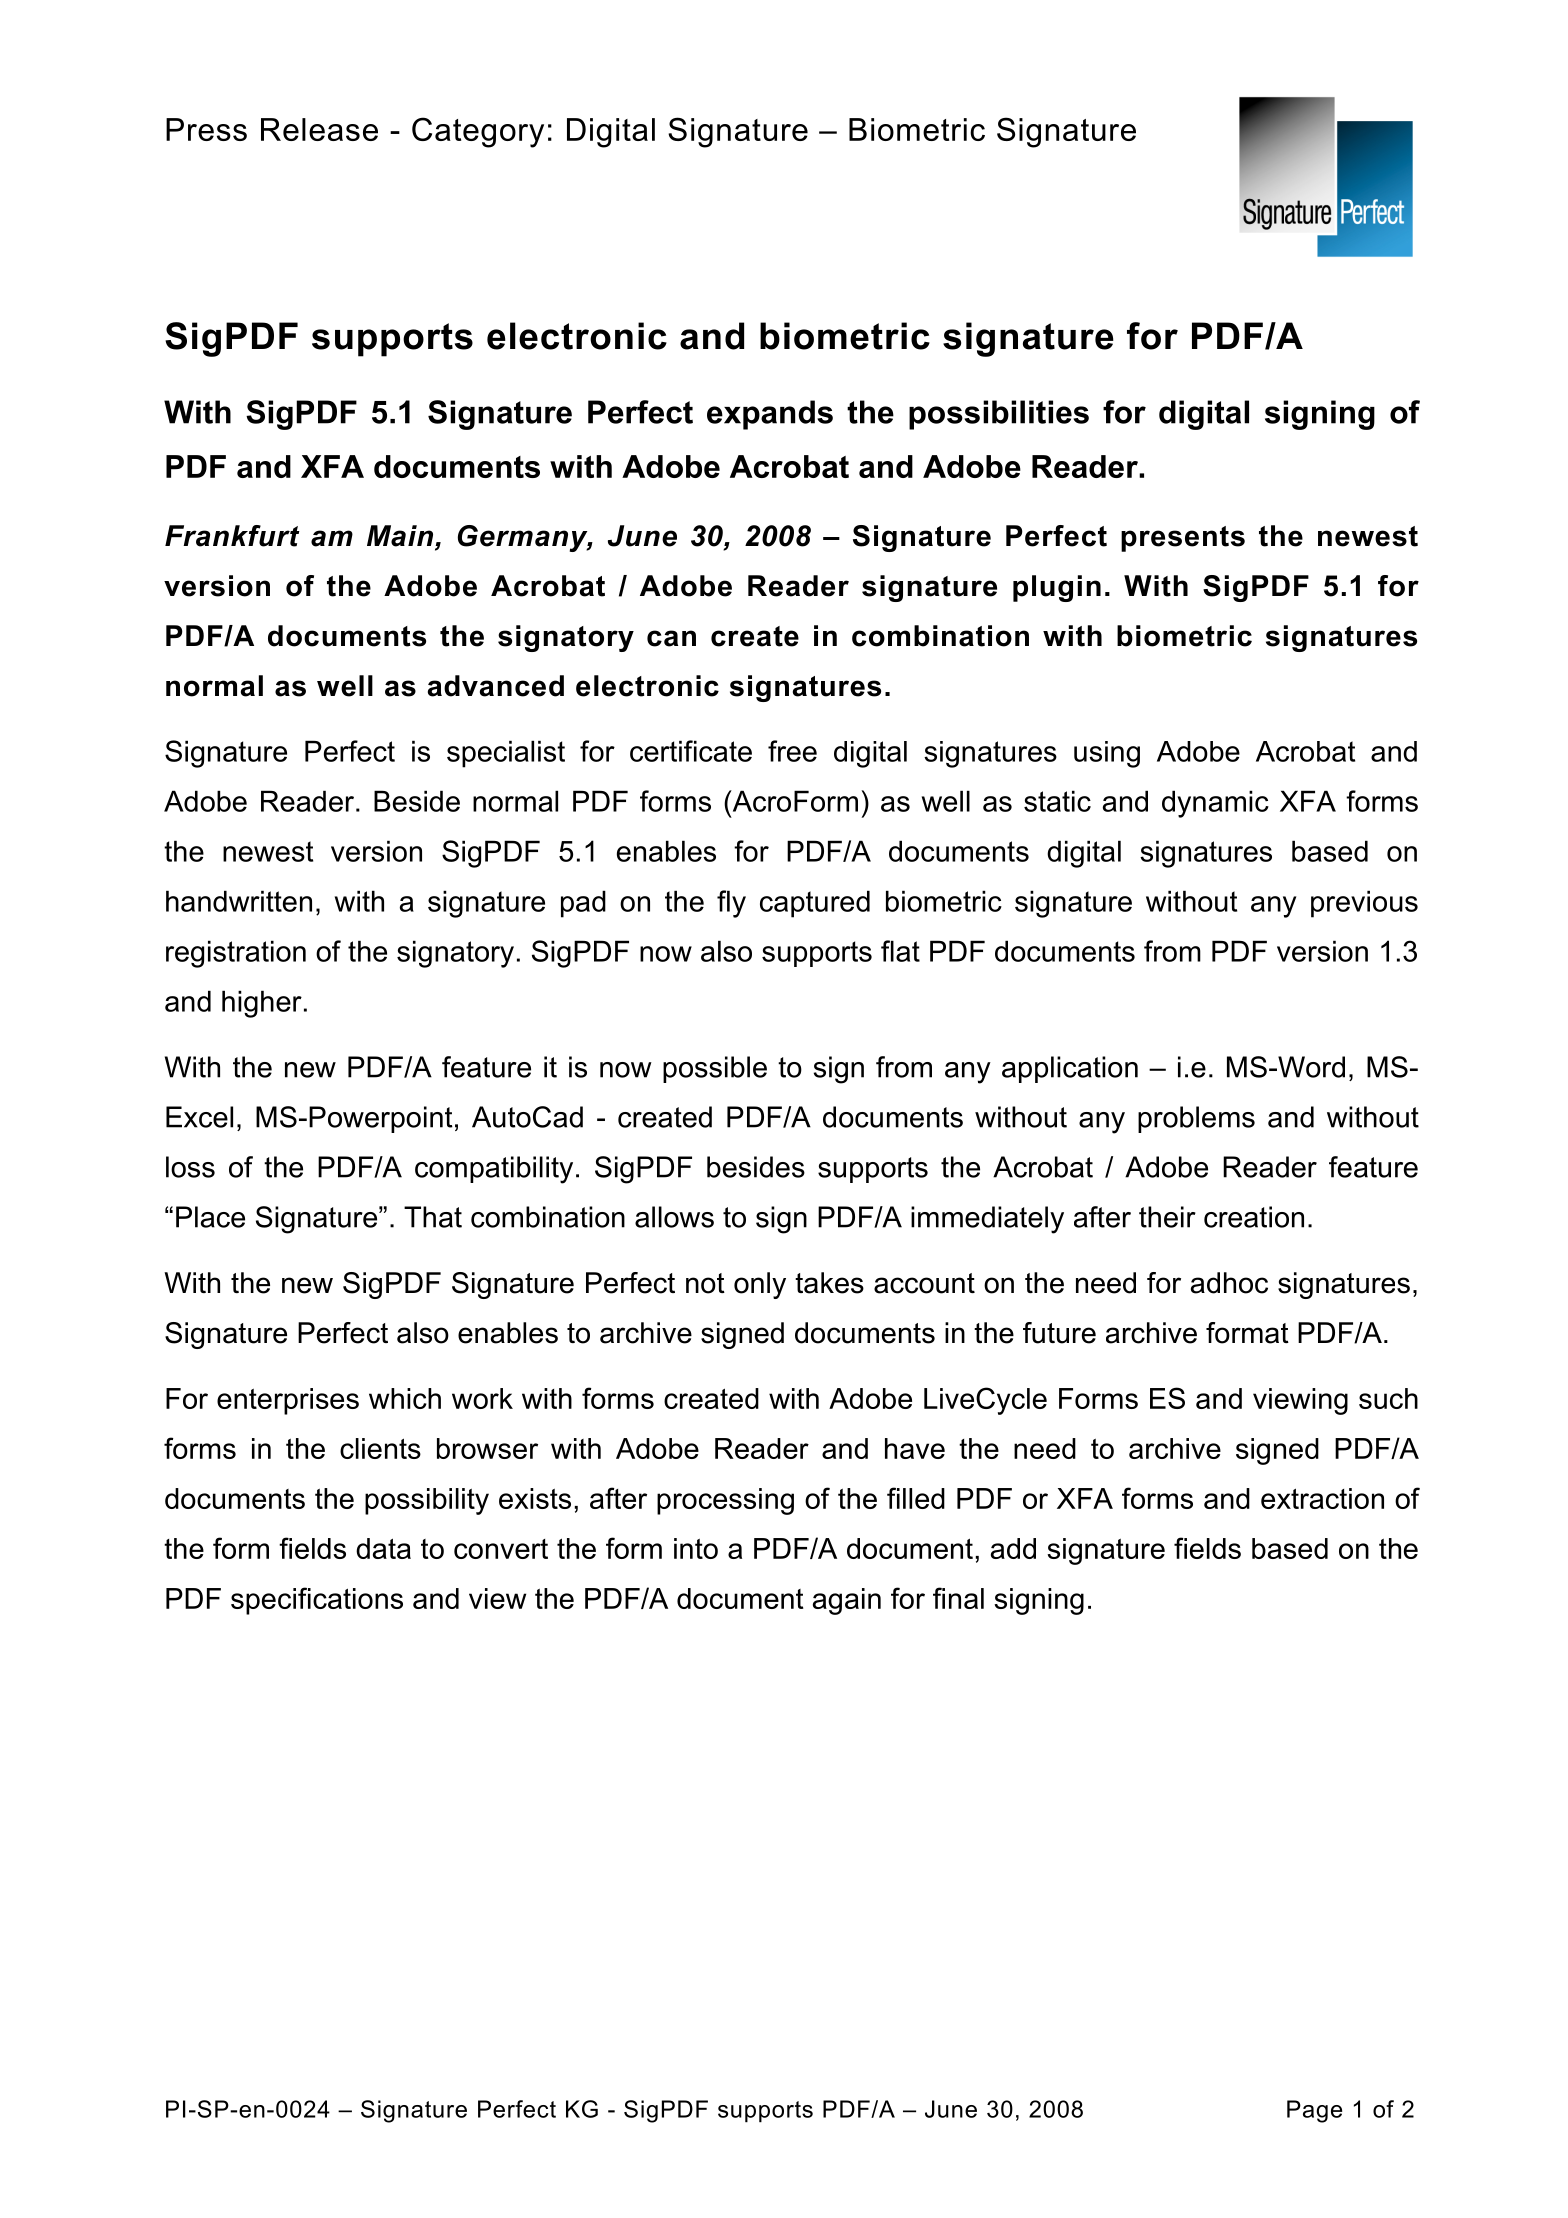 This page has width=1568, height=2218. I want to click on only, so click(760, 1285).
